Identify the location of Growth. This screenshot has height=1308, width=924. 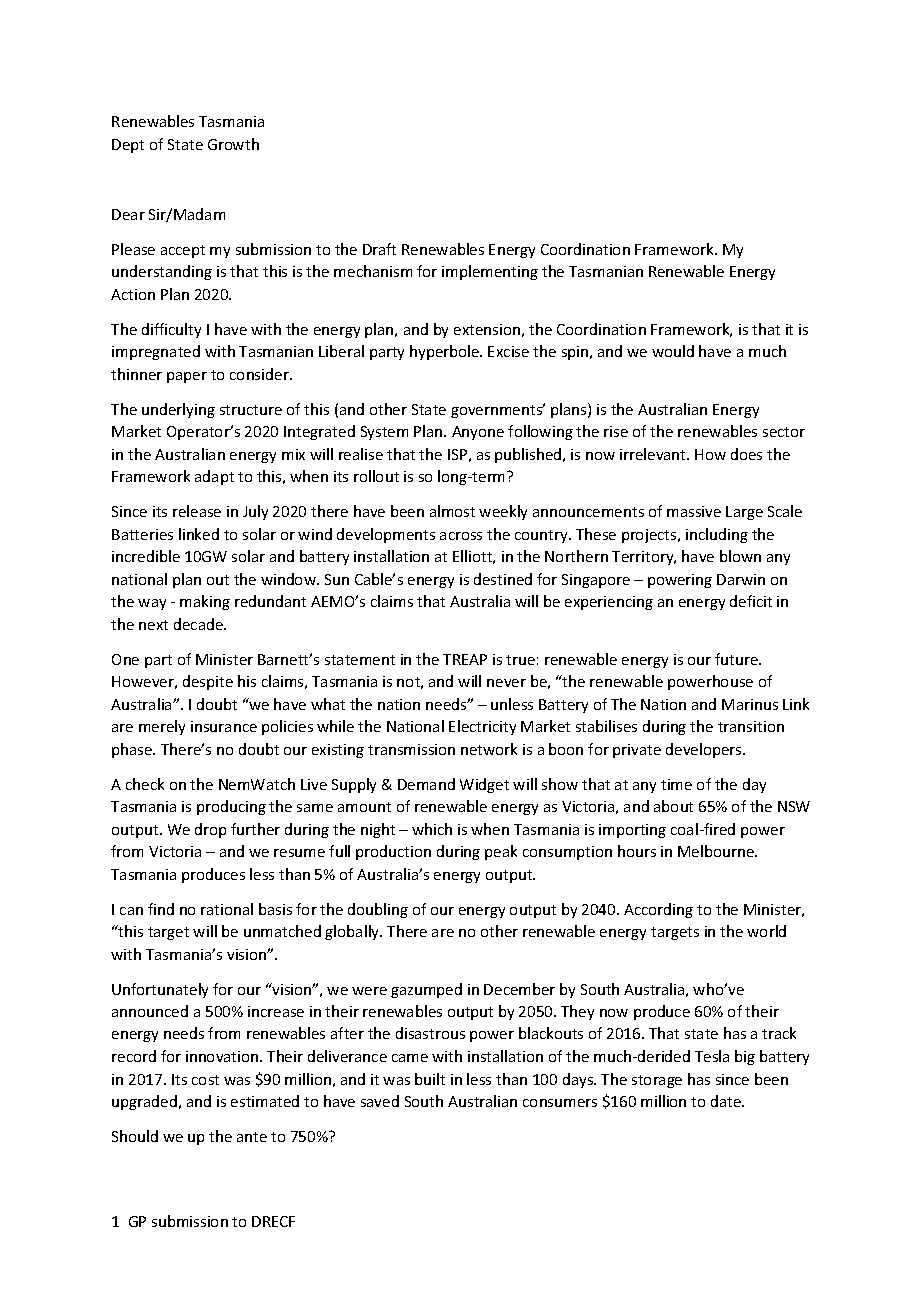
(233, 144).
